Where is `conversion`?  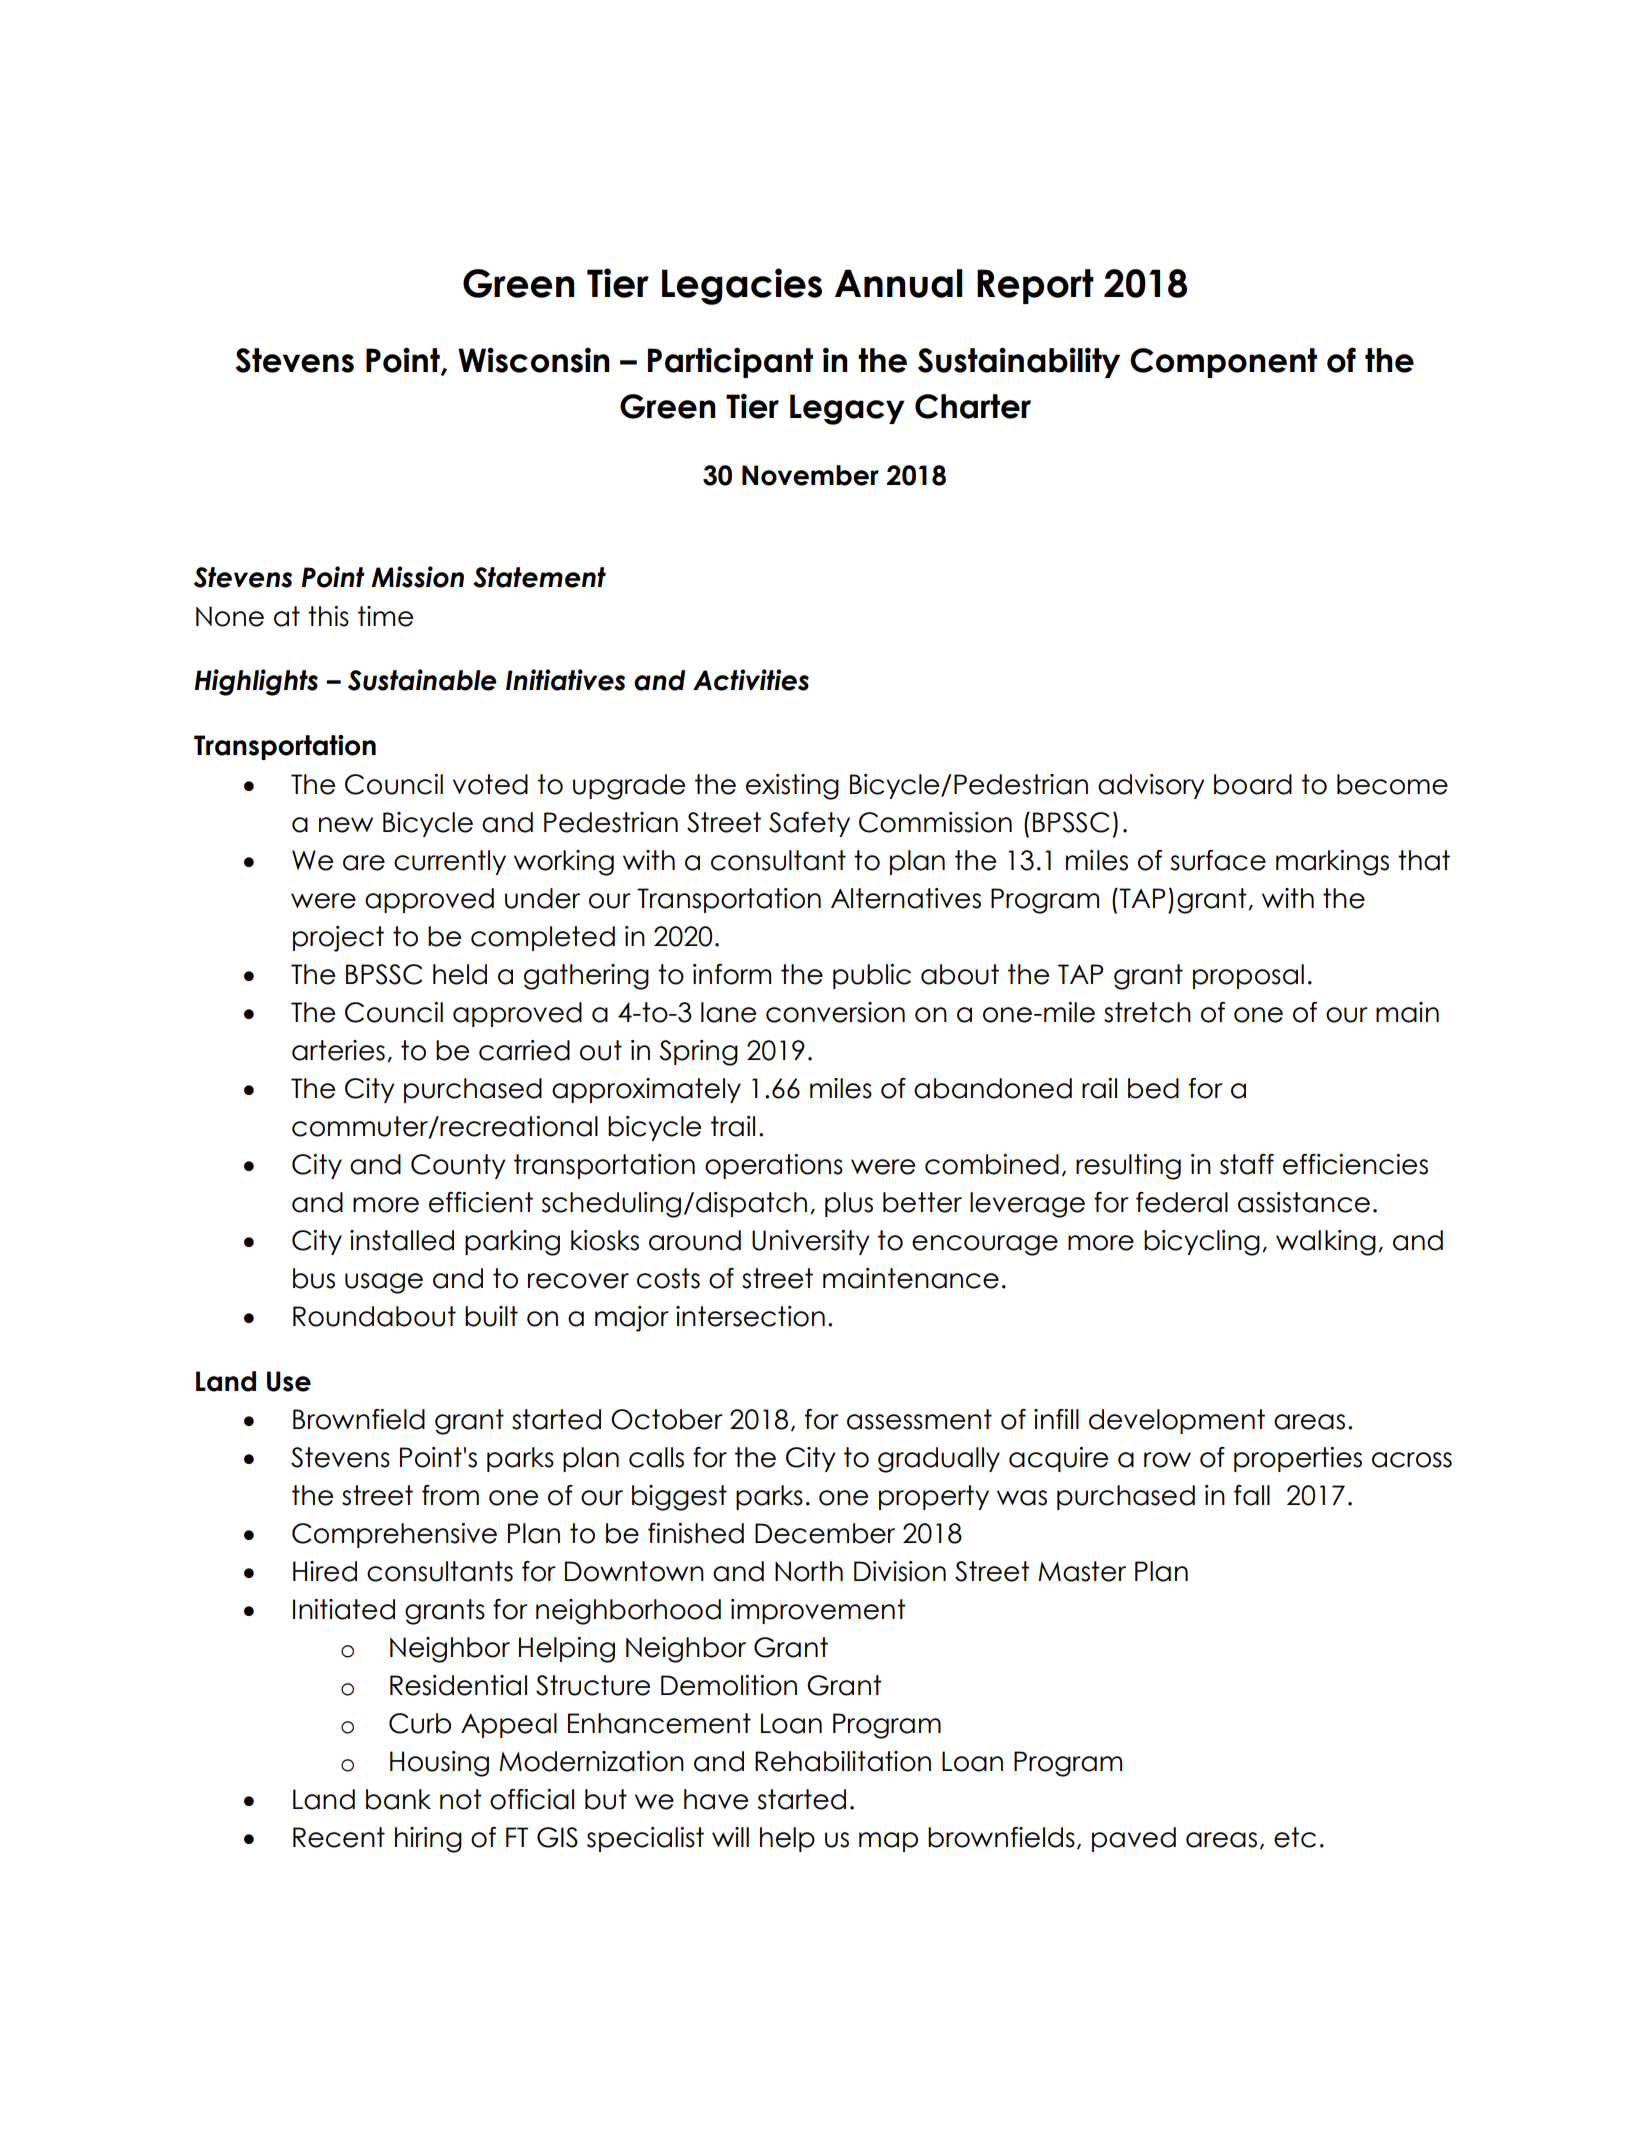
conversion is located at coordinates (835, 1012).
